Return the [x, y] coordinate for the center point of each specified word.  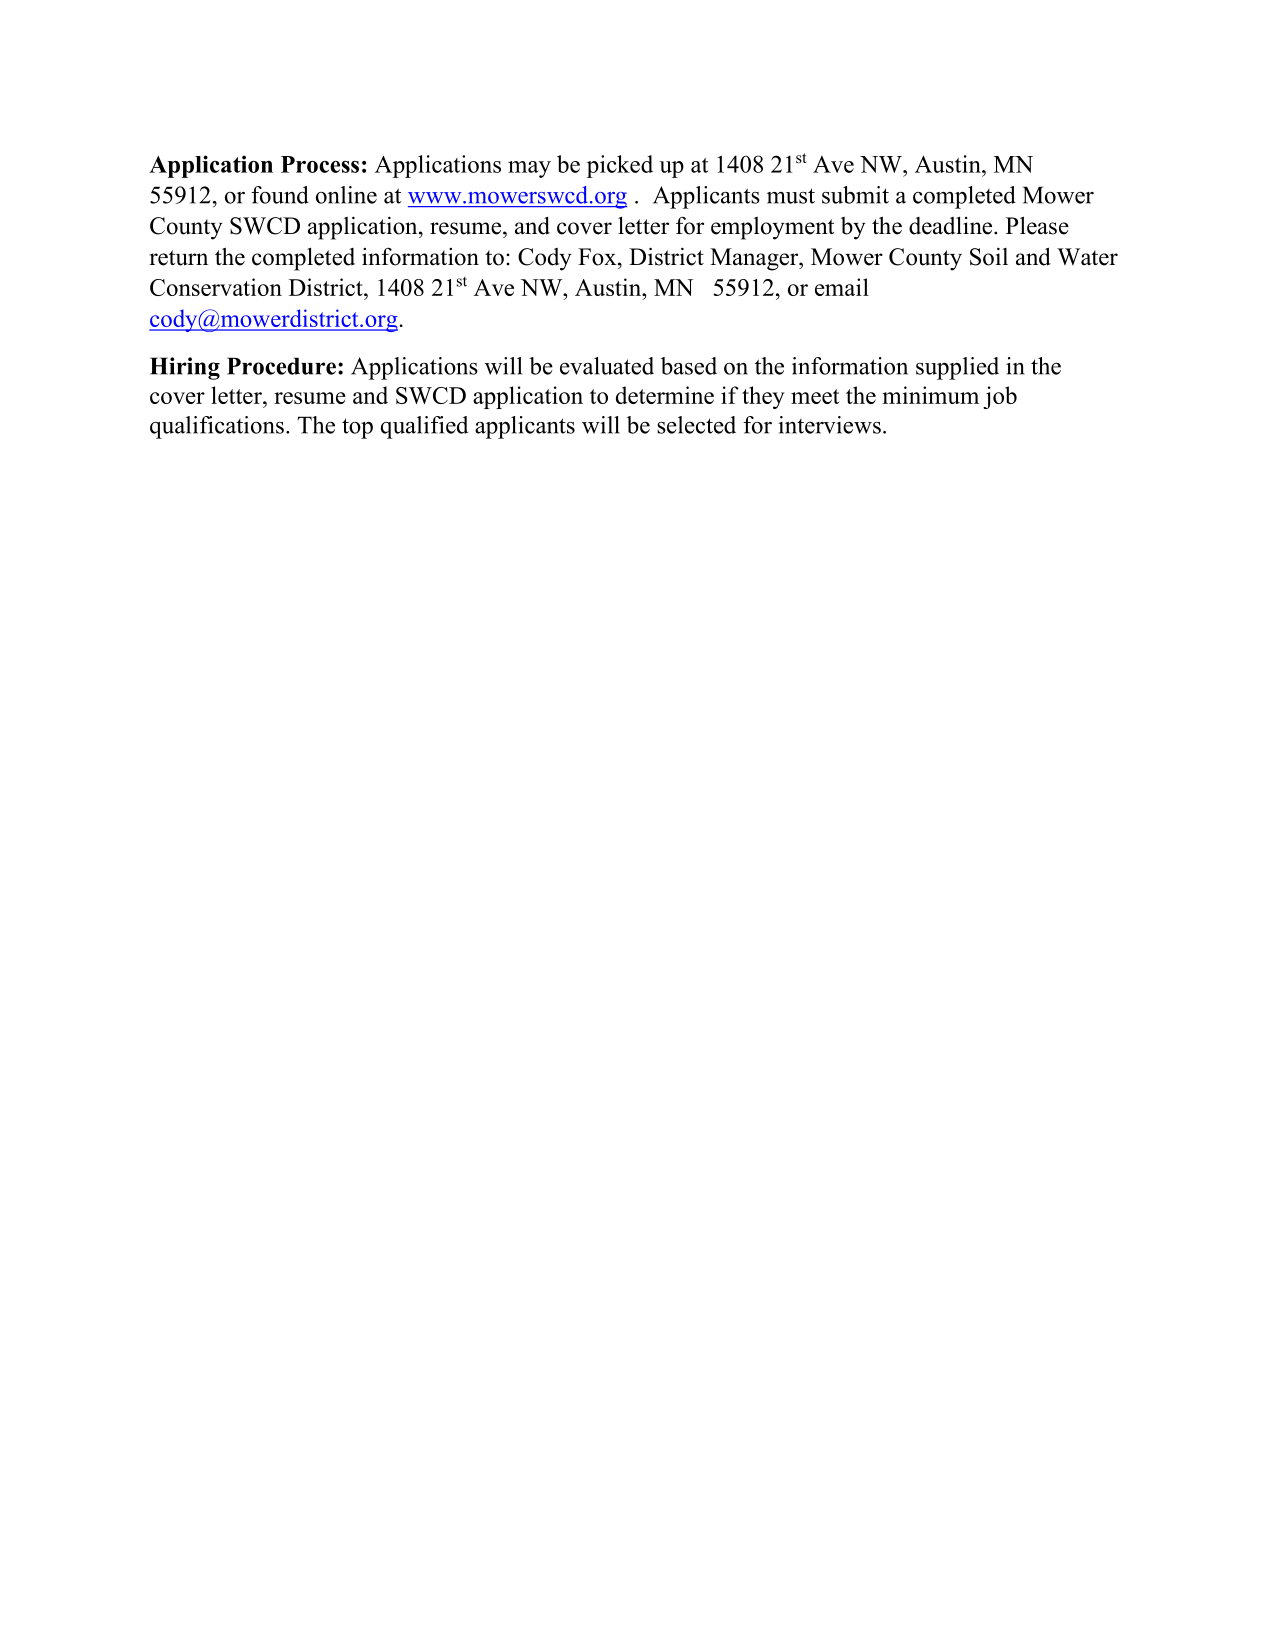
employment [772, 228]
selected [696, 425]
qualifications [217, 427]
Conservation [216, 287]
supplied [957, 368]
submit [855, 195]
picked [620, 166]
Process [320, 164]
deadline [952, 225]
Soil [989, 256]
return [178, 258]
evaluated [607, 366]
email [842, 287]
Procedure [281, 366]
